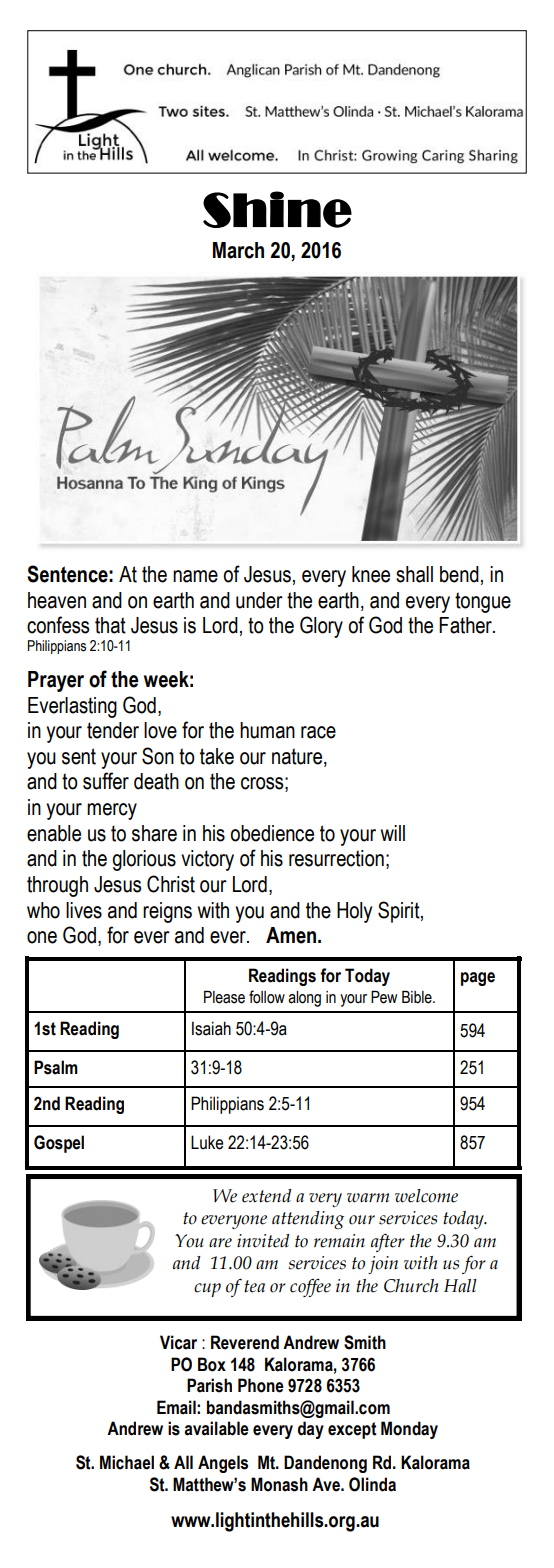  I want to click on obedience, so click(272, 833).
